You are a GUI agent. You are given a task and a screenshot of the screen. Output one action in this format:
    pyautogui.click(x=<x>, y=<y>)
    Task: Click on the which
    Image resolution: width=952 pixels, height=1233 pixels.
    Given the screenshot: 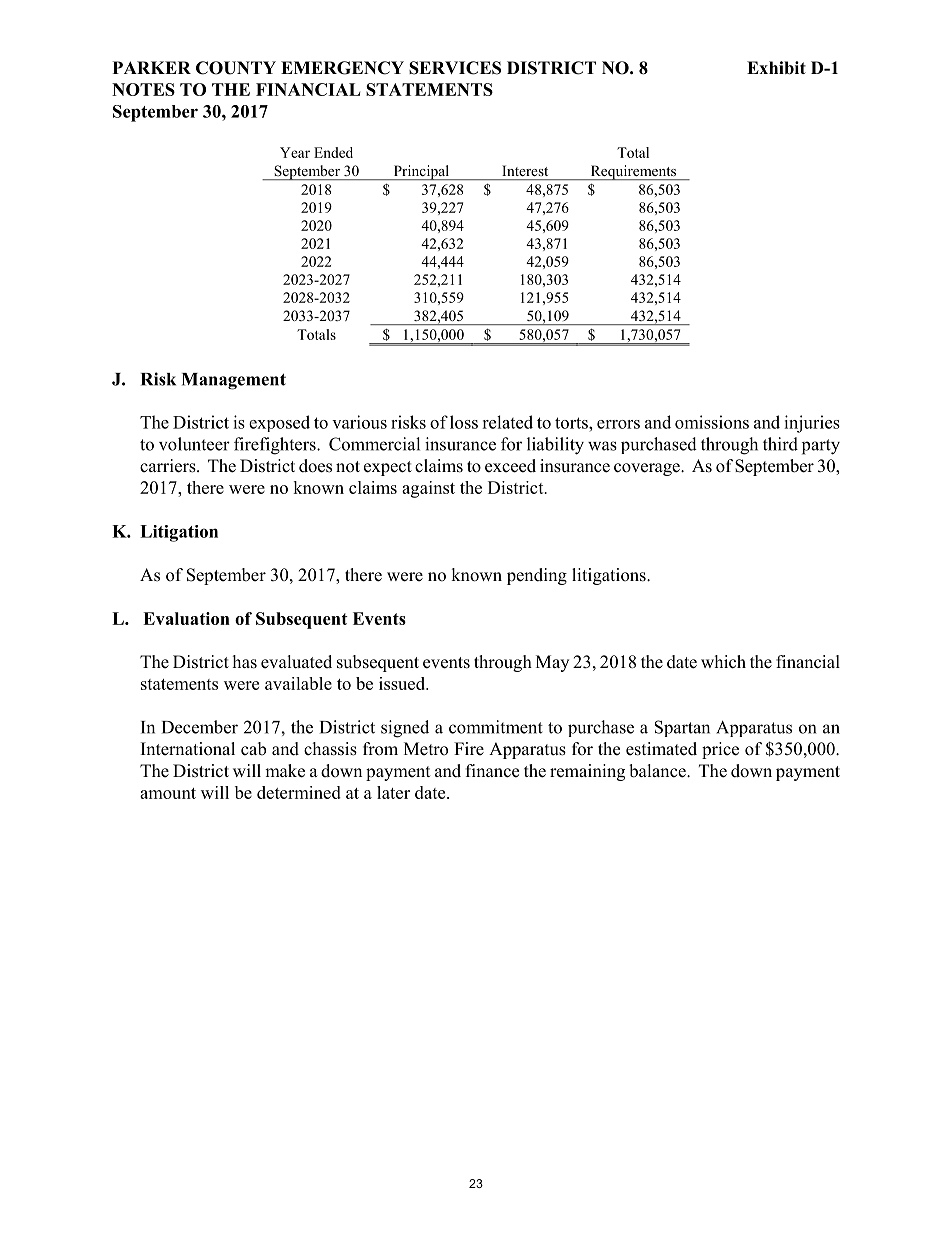 What is the action you would take?
    pyautogui.click(x=723, y=662)
